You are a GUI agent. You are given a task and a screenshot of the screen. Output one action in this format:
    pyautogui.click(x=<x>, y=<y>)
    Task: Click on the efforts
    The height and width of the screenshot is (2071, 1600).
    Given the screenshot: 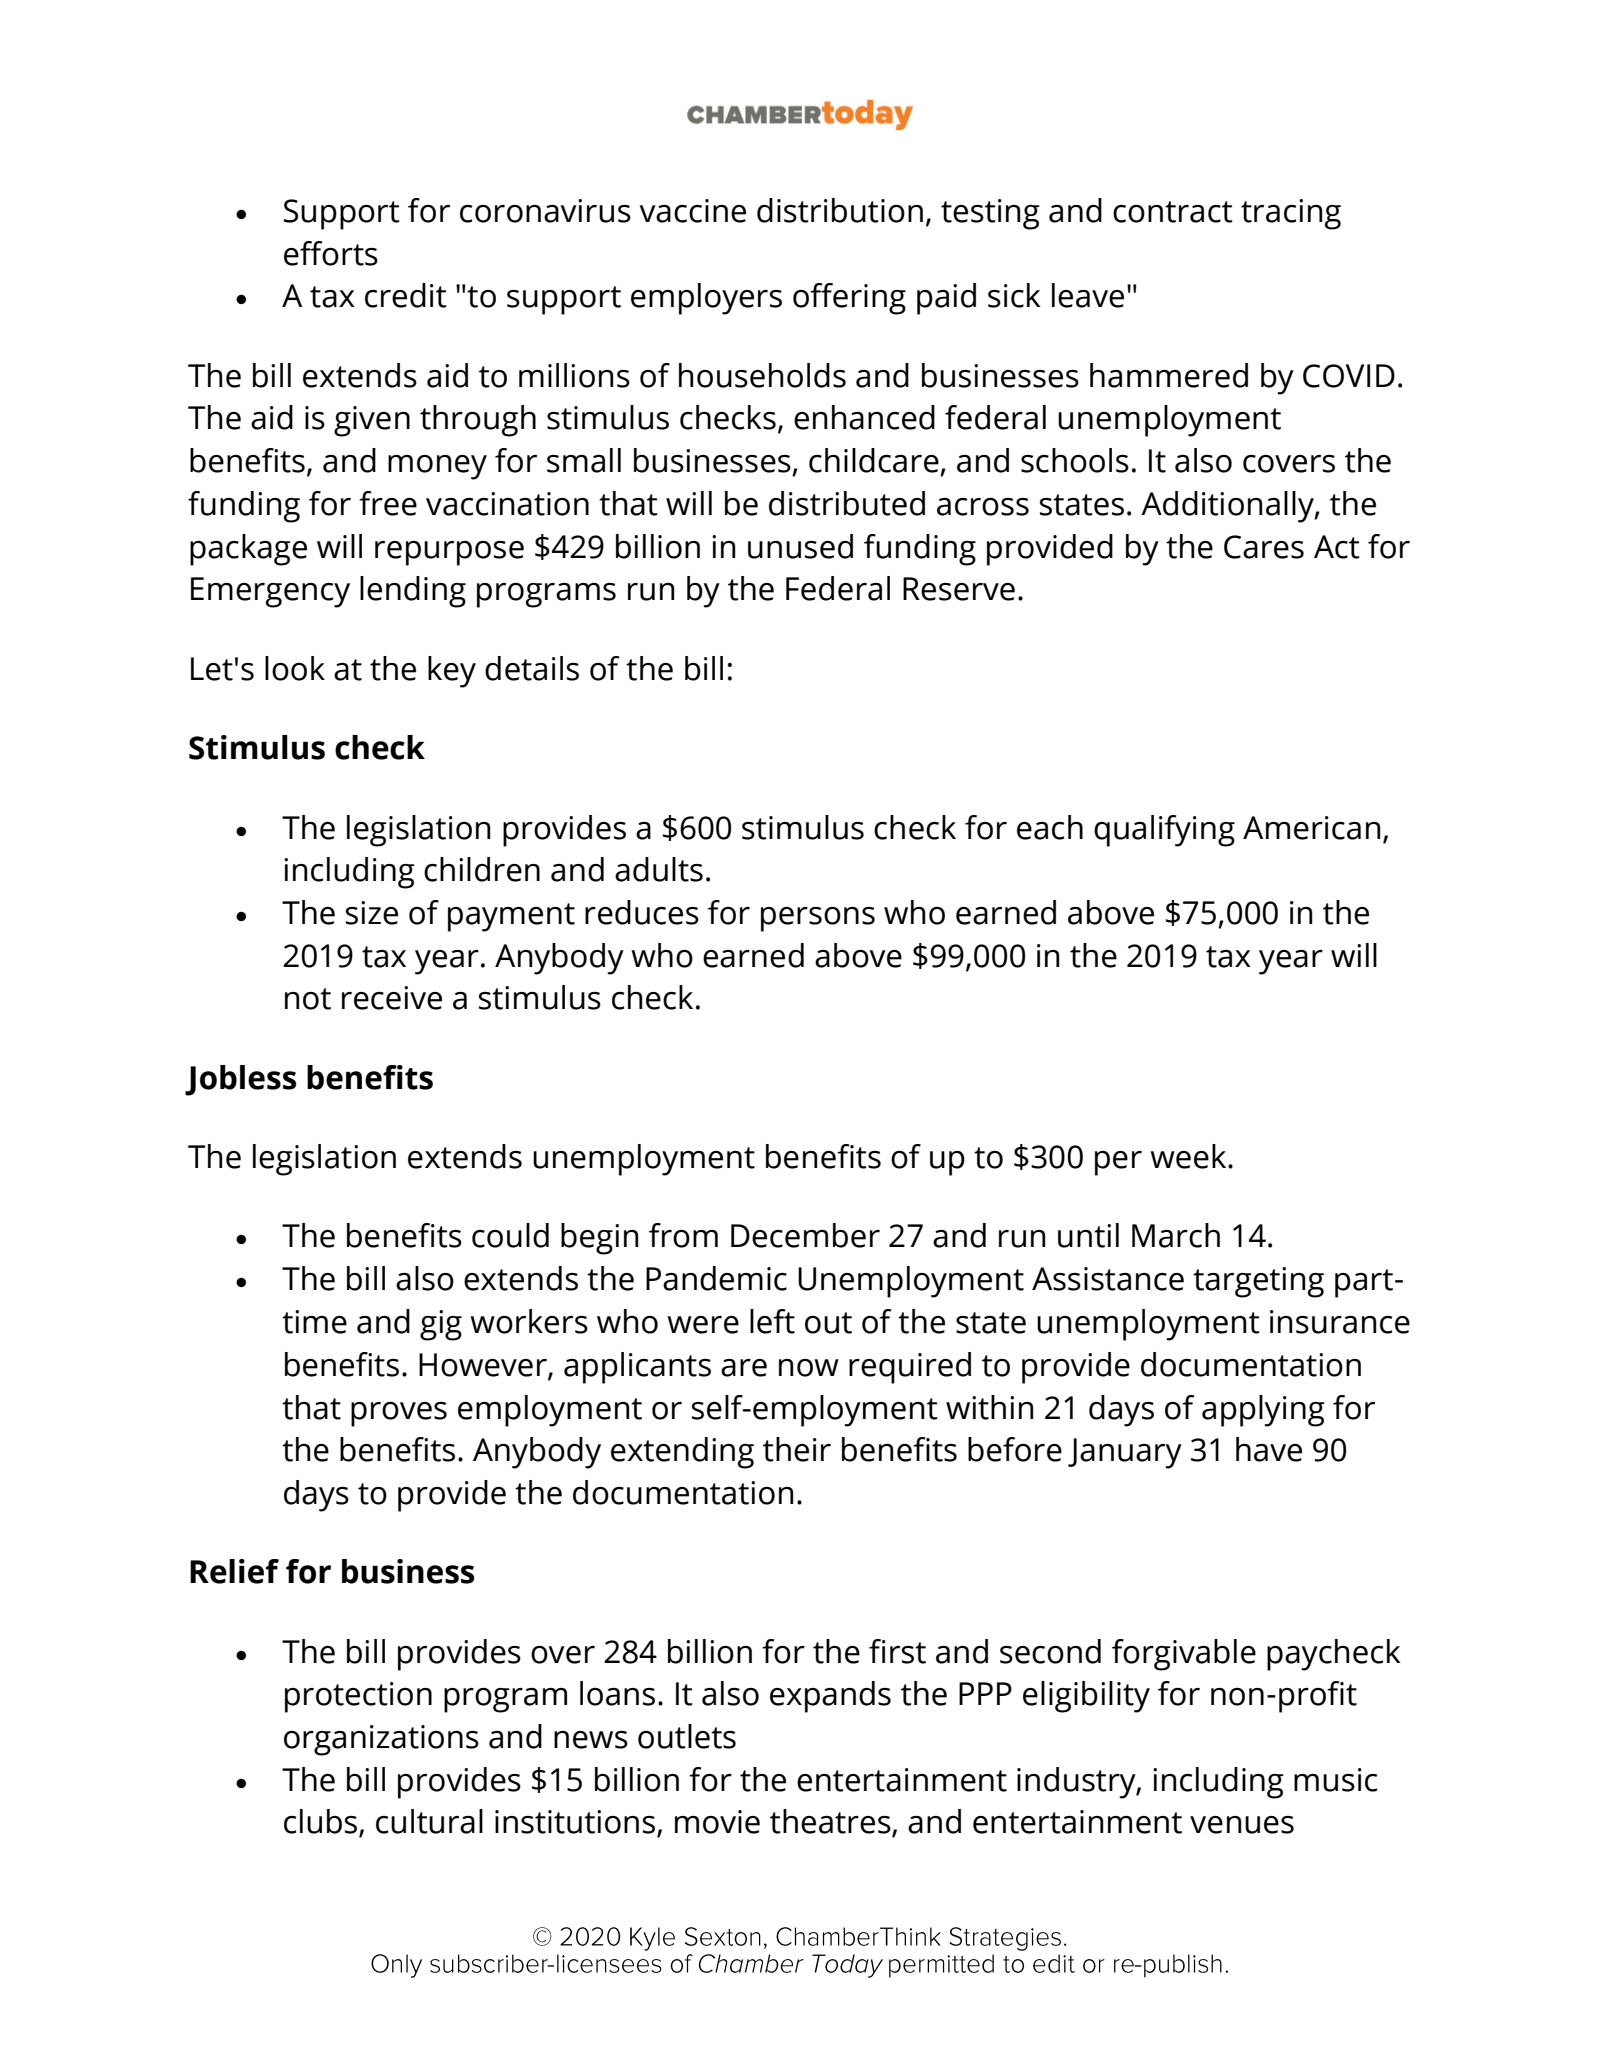 What is the action you would take?
    pyautogui.click(x=331, y=253)
